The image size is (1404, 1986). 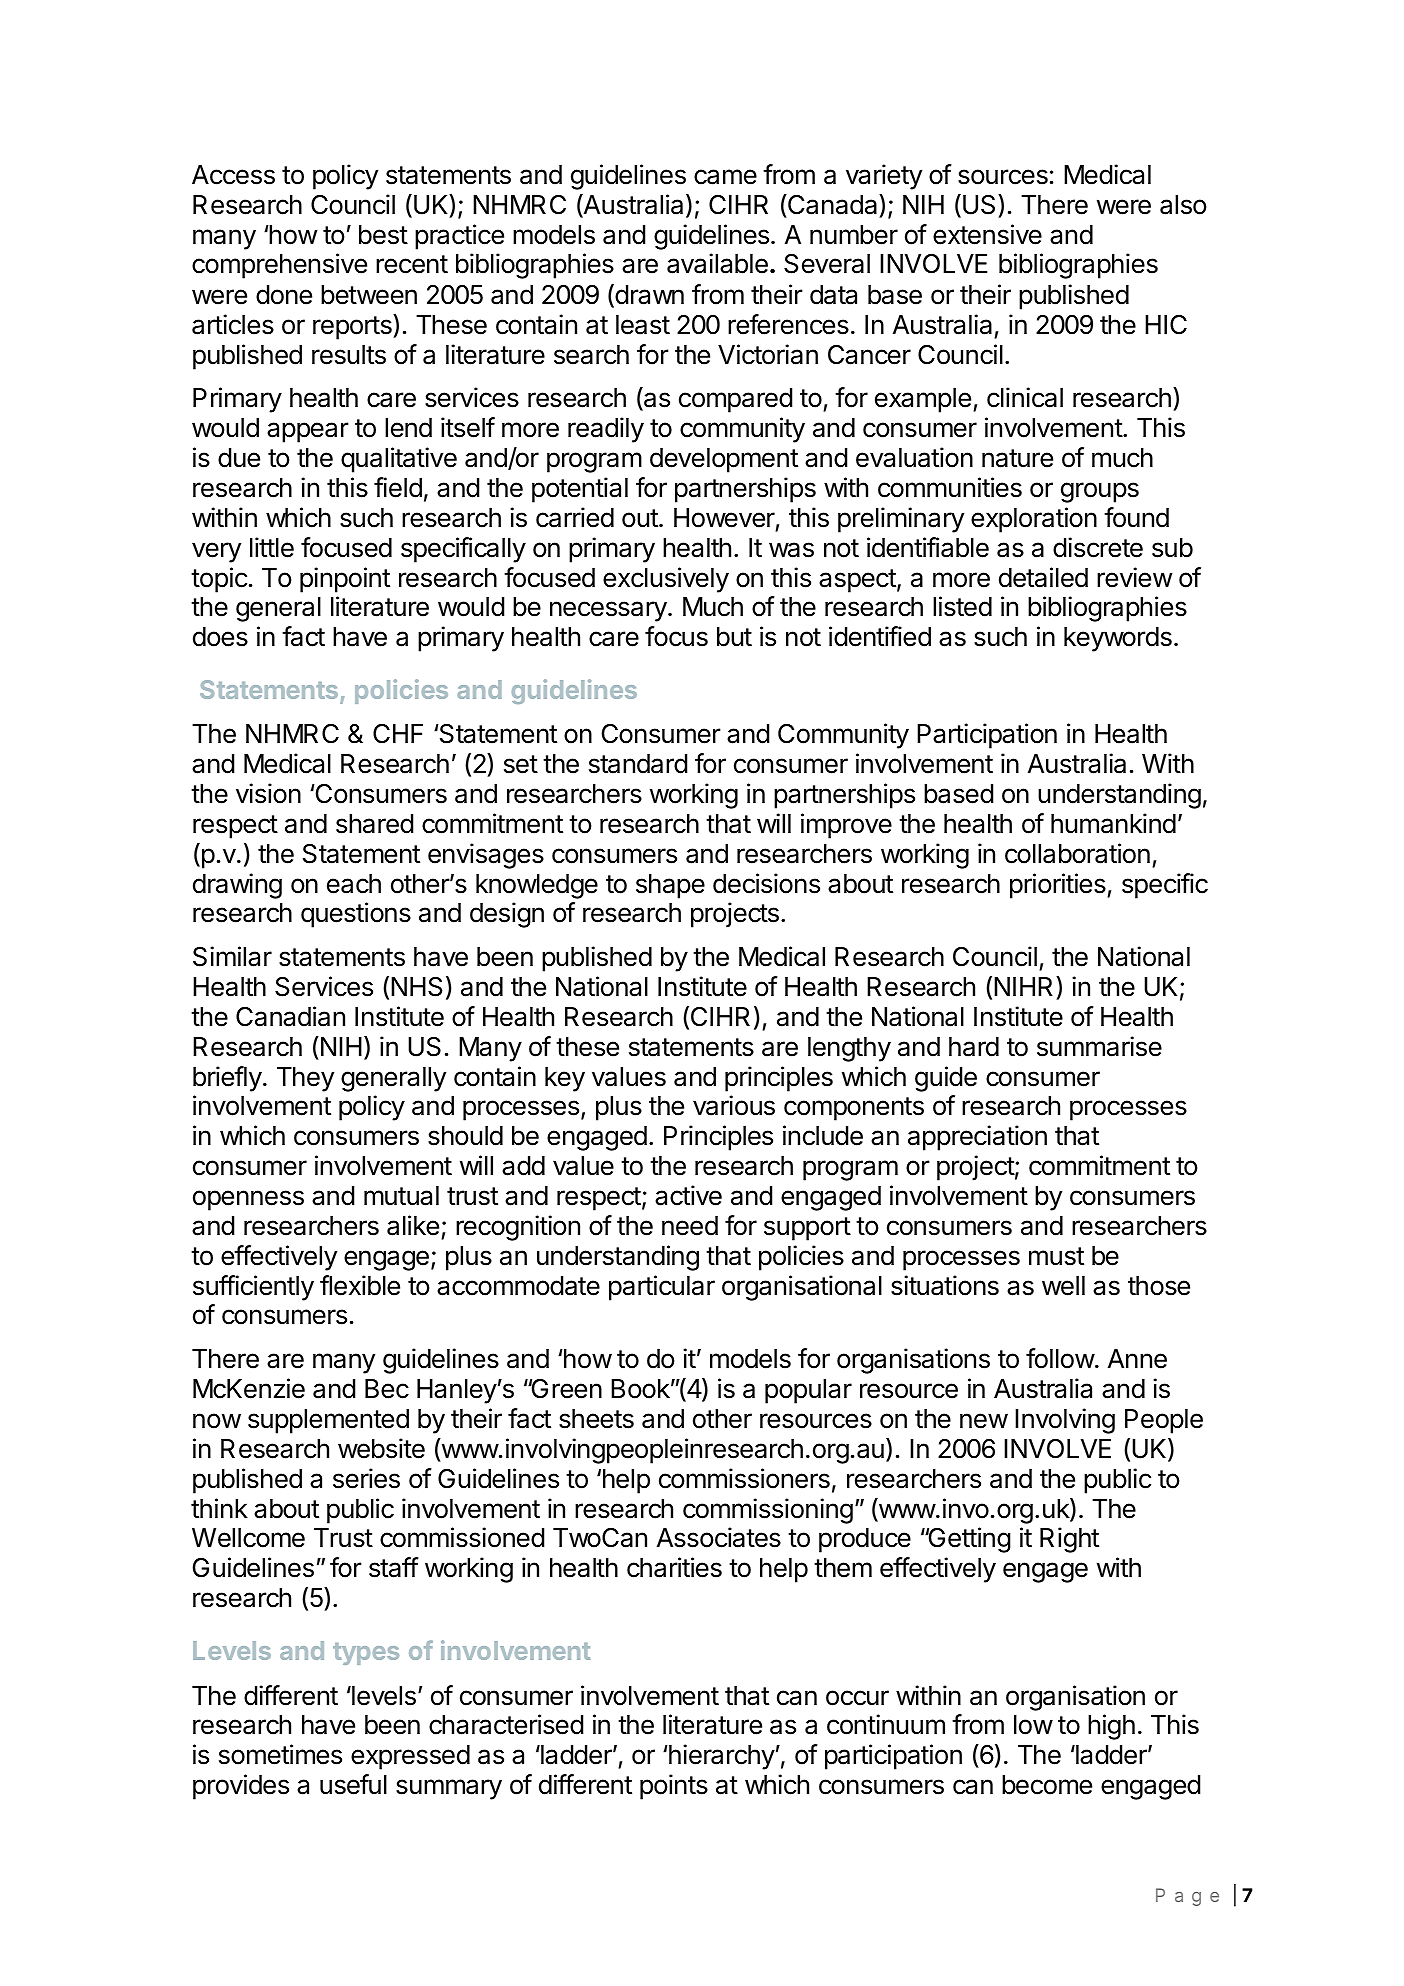 What do you see at coordinates (398, 734) in the image?
I see `CHF` at bounding box center [398, 734].
